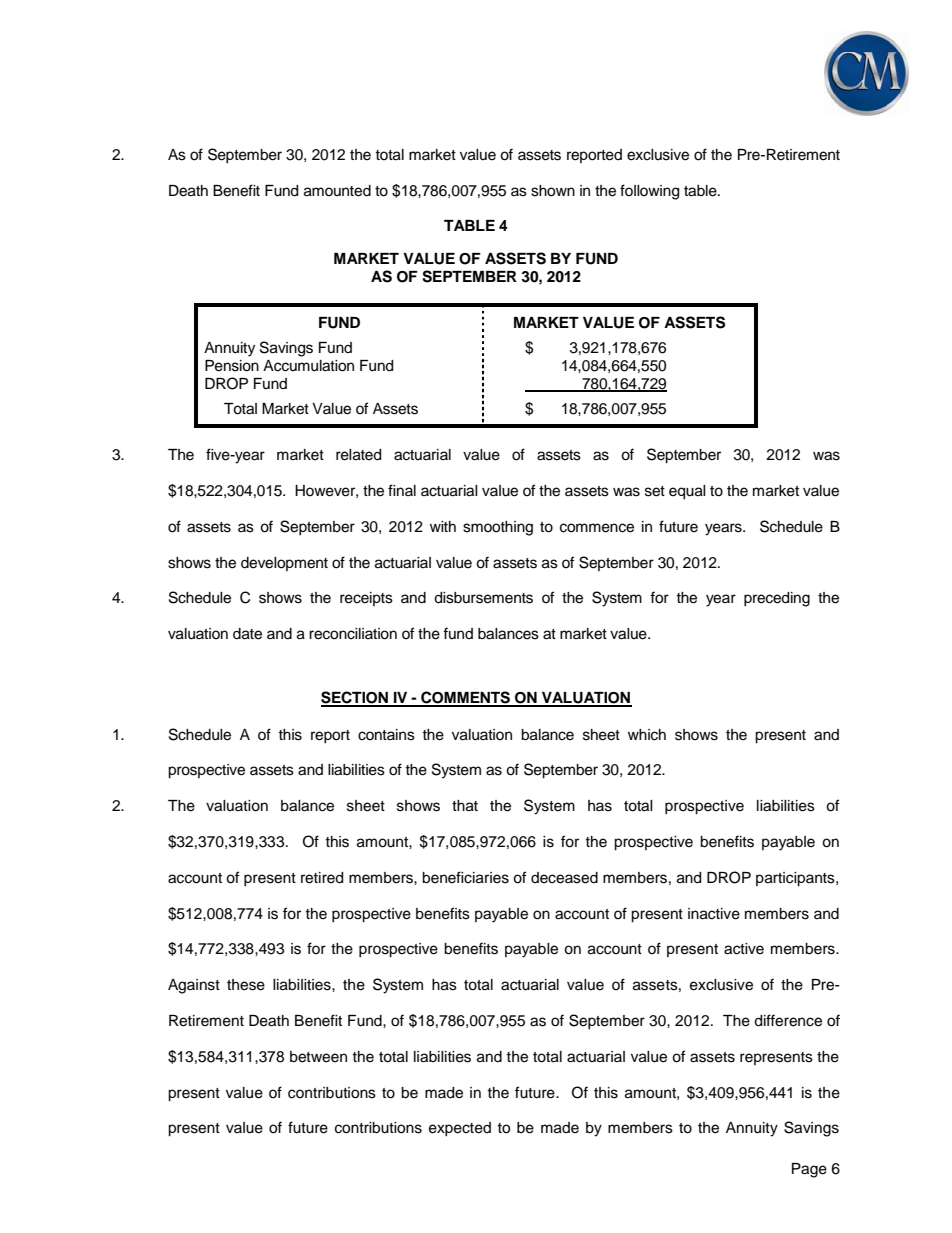 The height and width of the screenshot is (1233, 952). Describe the element at coordinates (284, 564) in the screenshot. I see `development` at that location.
